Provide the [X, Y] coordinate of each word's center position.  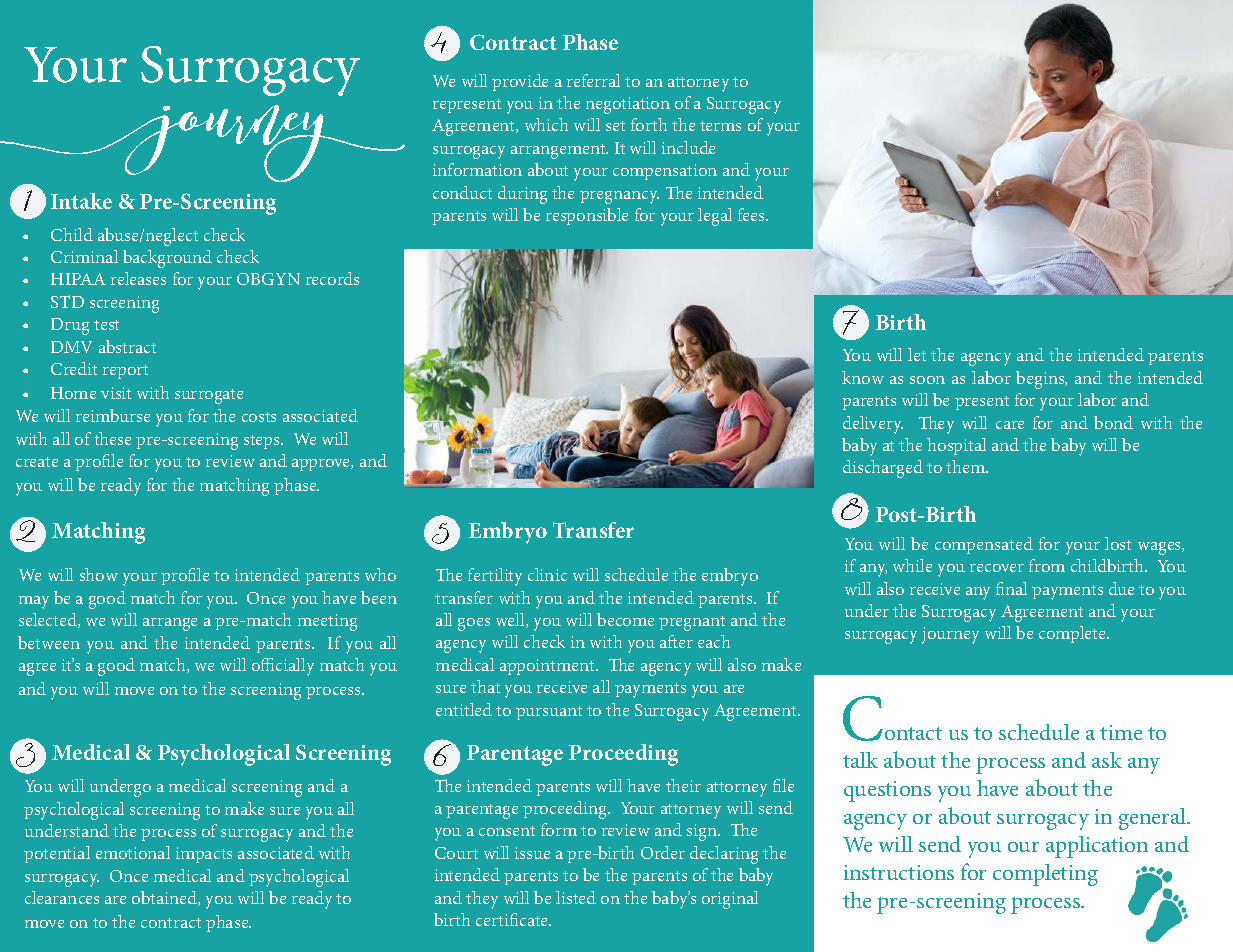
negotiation [628, 105]
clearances [62, 897]
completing [1045, 875]
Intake [81, 201]
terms [720, 126]
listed [576, 897]
